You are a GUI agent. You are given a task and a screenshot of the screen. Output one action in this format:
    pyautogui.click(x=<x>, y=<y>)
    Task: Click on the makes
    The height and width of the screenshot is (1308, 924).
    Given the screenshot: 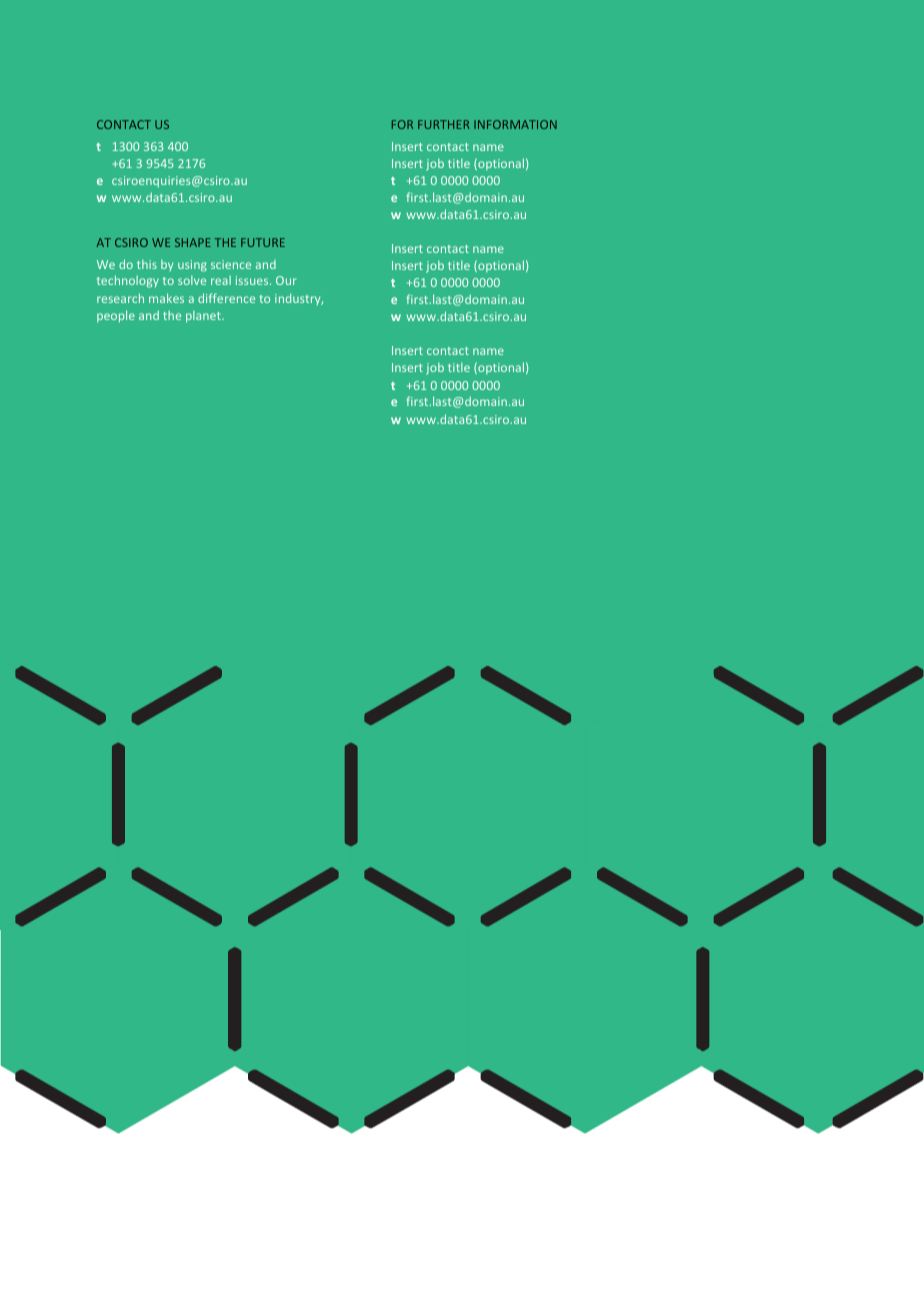 What is the action you would take?
    pyautogui.click(x=166, y=298)
